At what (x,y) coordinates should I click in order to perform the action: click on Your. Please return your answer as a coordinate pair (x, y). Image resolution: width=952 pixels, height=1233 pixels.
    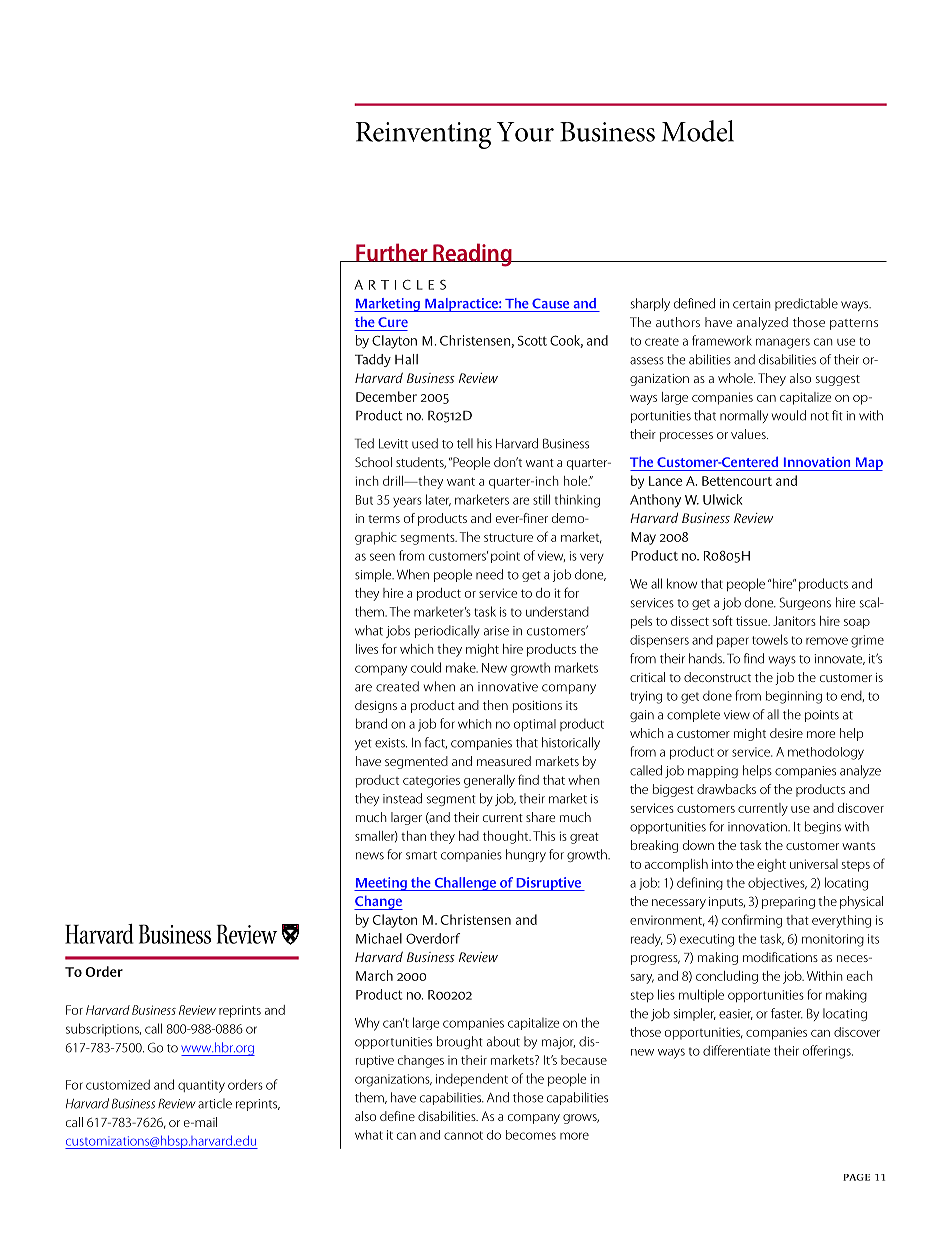
    Looking at the image, I should click on (525, 132).
